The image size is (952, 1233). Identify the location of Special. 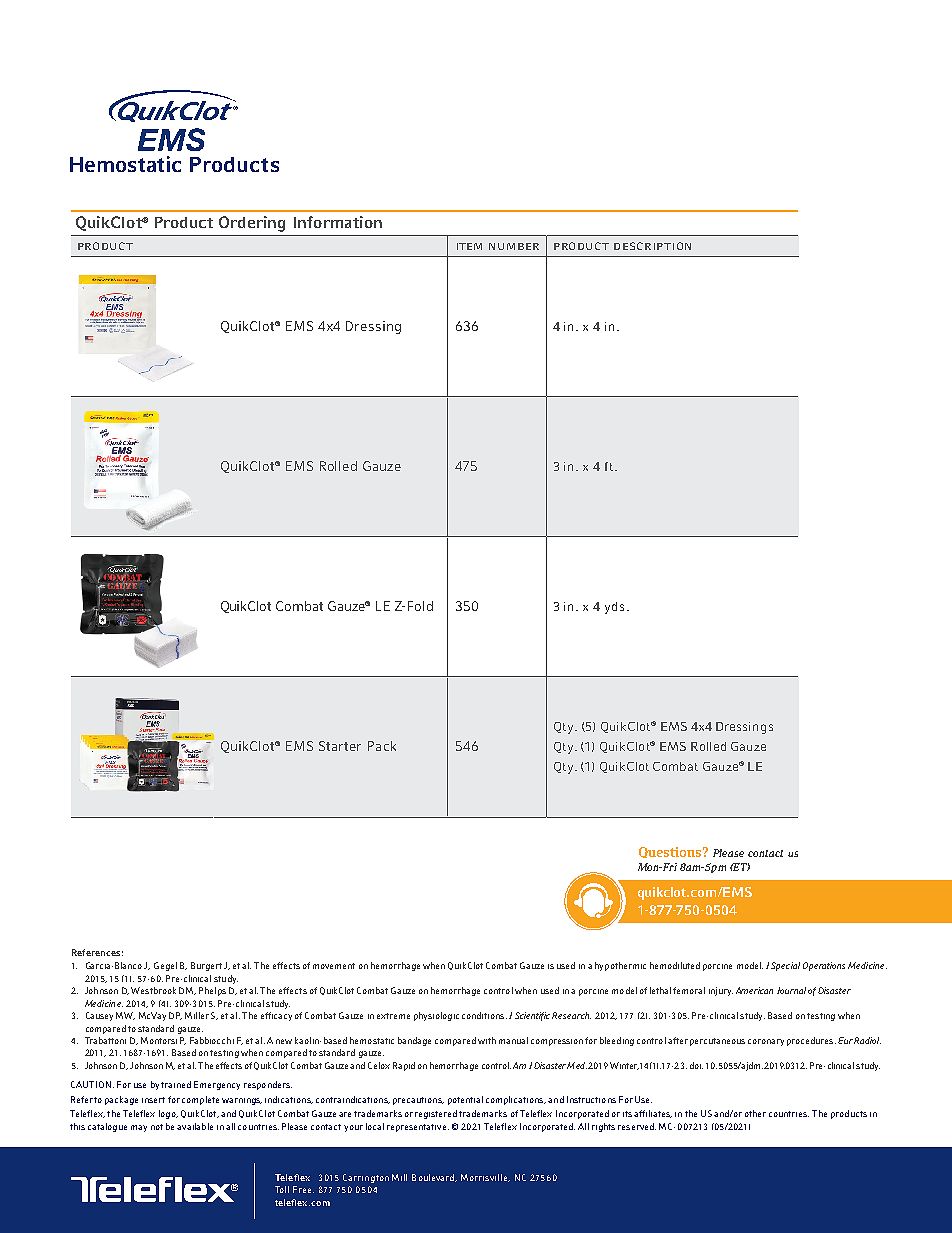
(785, 966).
